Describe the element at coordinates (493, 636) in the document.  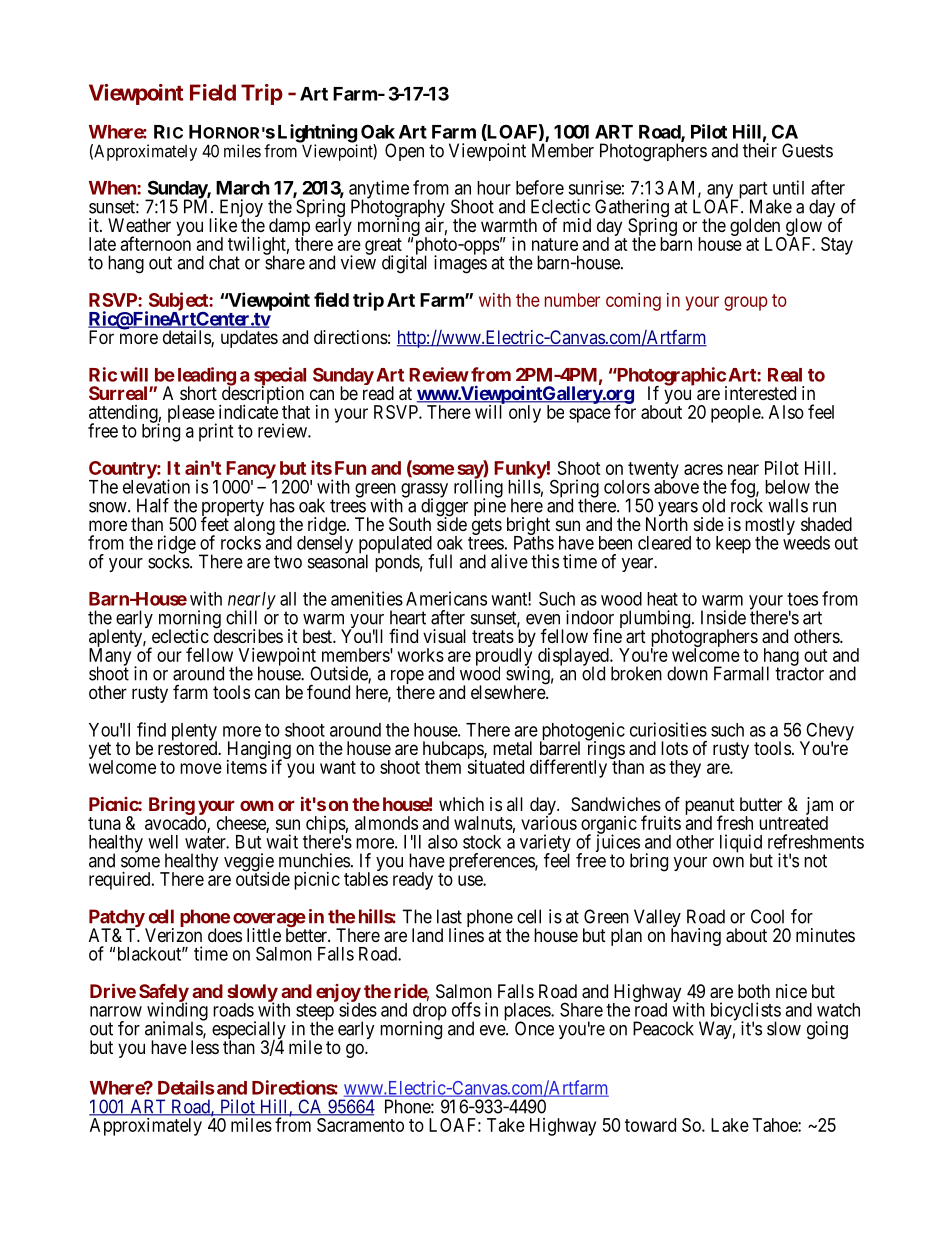
I see `treats` at that location.
